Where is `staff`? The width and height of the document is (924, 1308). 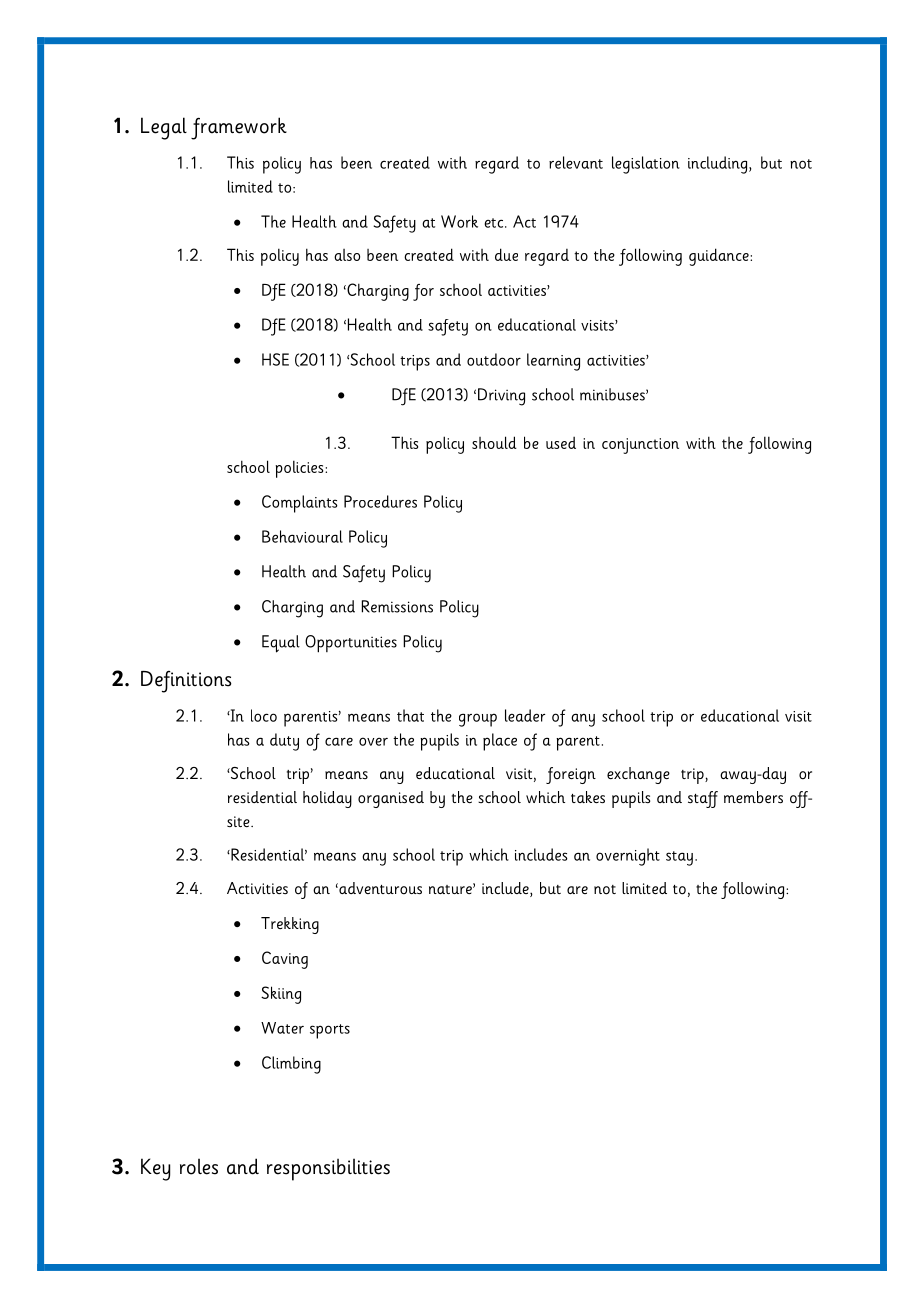
staff is located at coordinates (703, 799).
